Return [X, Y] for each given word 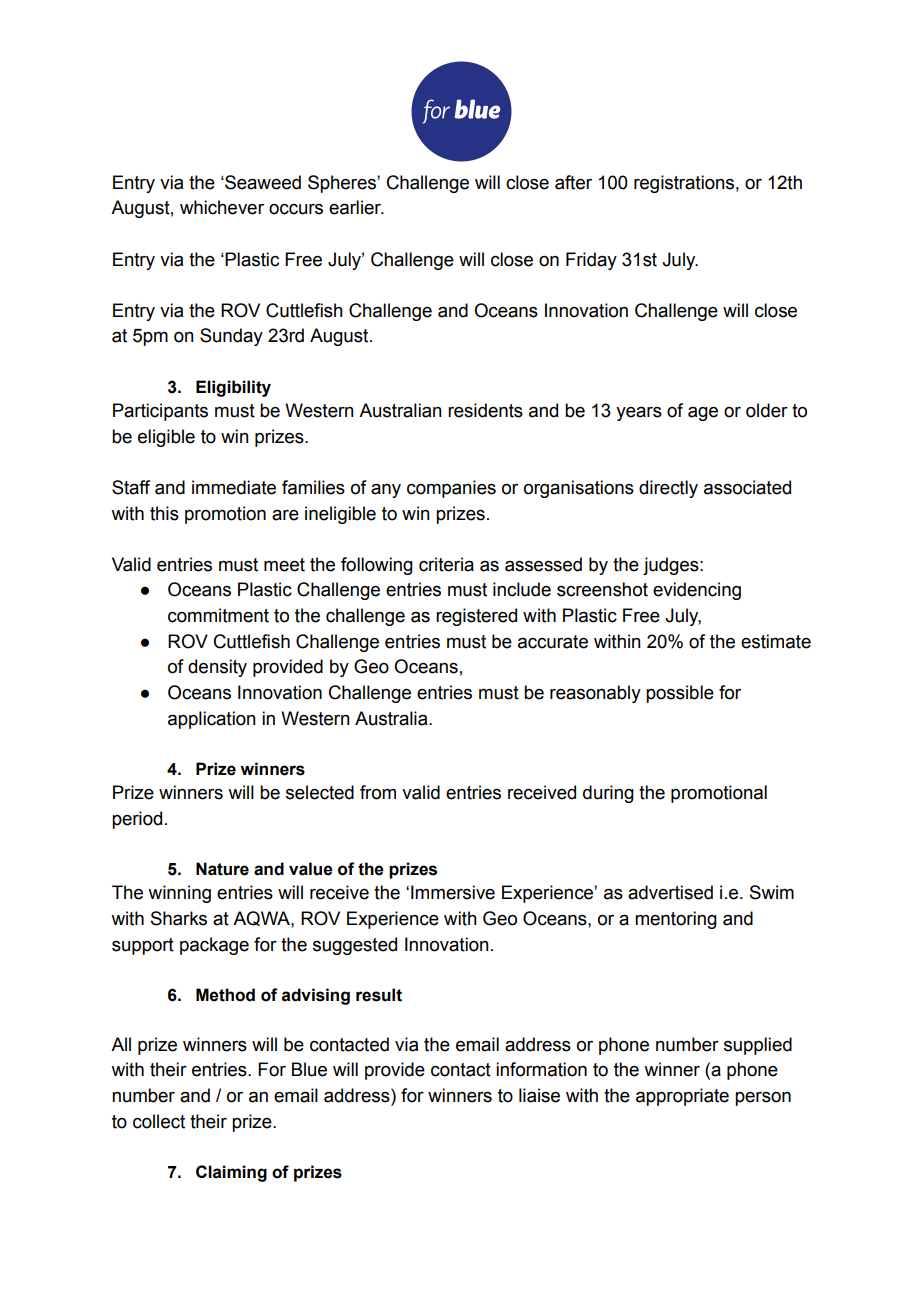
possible [680, 694]
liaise [539, 1095]
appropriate [682, 1097]
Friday [591, 261]
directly [668, 489]
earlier [356, 207]
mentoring [676, 920]
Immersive [453, 892]
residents [485, 410]
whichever [222, 207]
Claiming [231, 1173]
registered [476, 617]
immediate [234, 487]
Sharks [179, 918]
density [217, 668]
